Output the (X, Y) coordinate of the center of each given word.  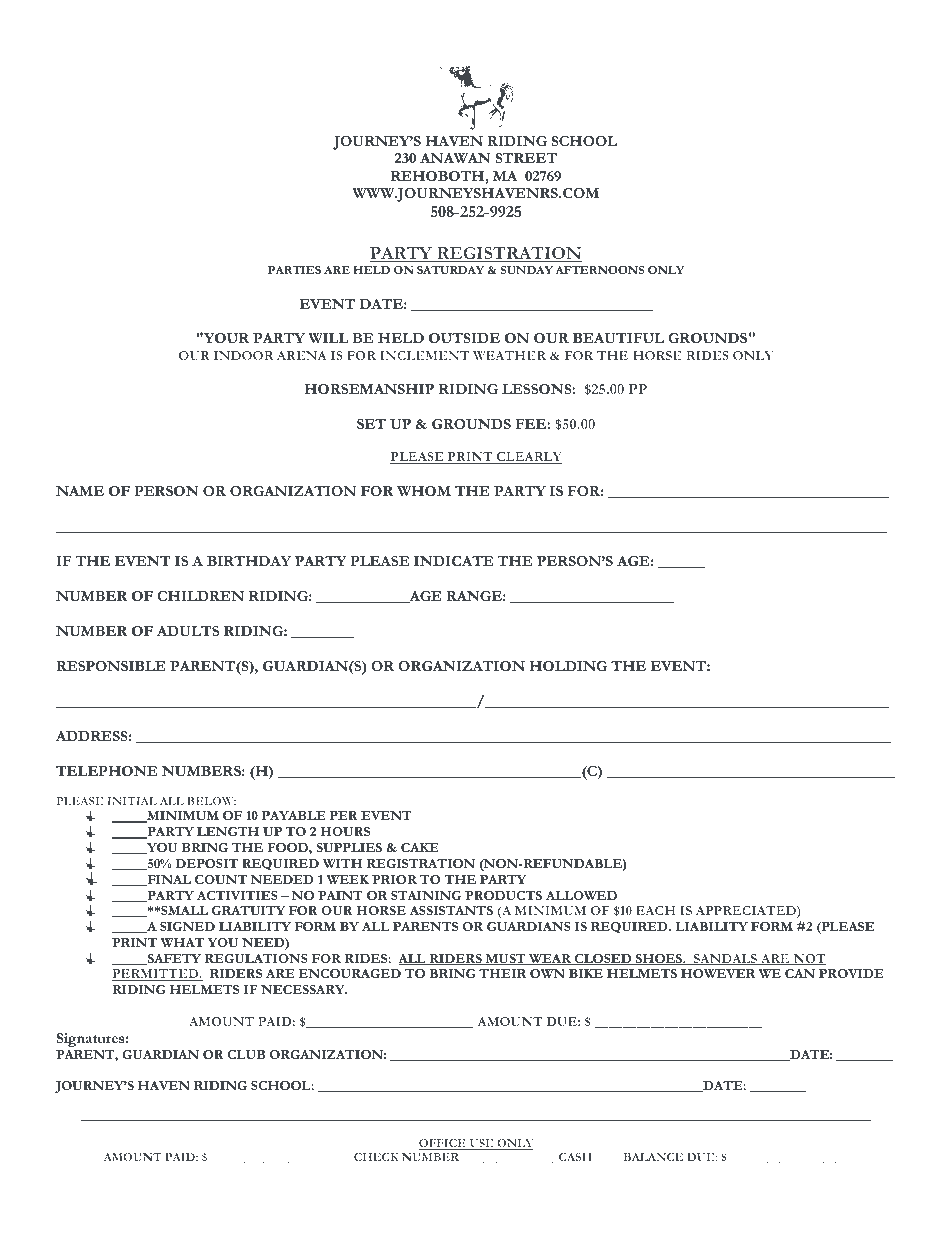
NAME (80, 491)
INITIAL (132, 801)
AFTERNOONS (599, 270)
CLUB (246, 1054)
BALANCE (653, 1157)
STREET (526, 158)
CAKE (420, 847)
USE (481, 1144)
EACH (656, 910)
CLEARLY (528, 458)
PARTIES (294, 270)
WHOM (424, 491)
